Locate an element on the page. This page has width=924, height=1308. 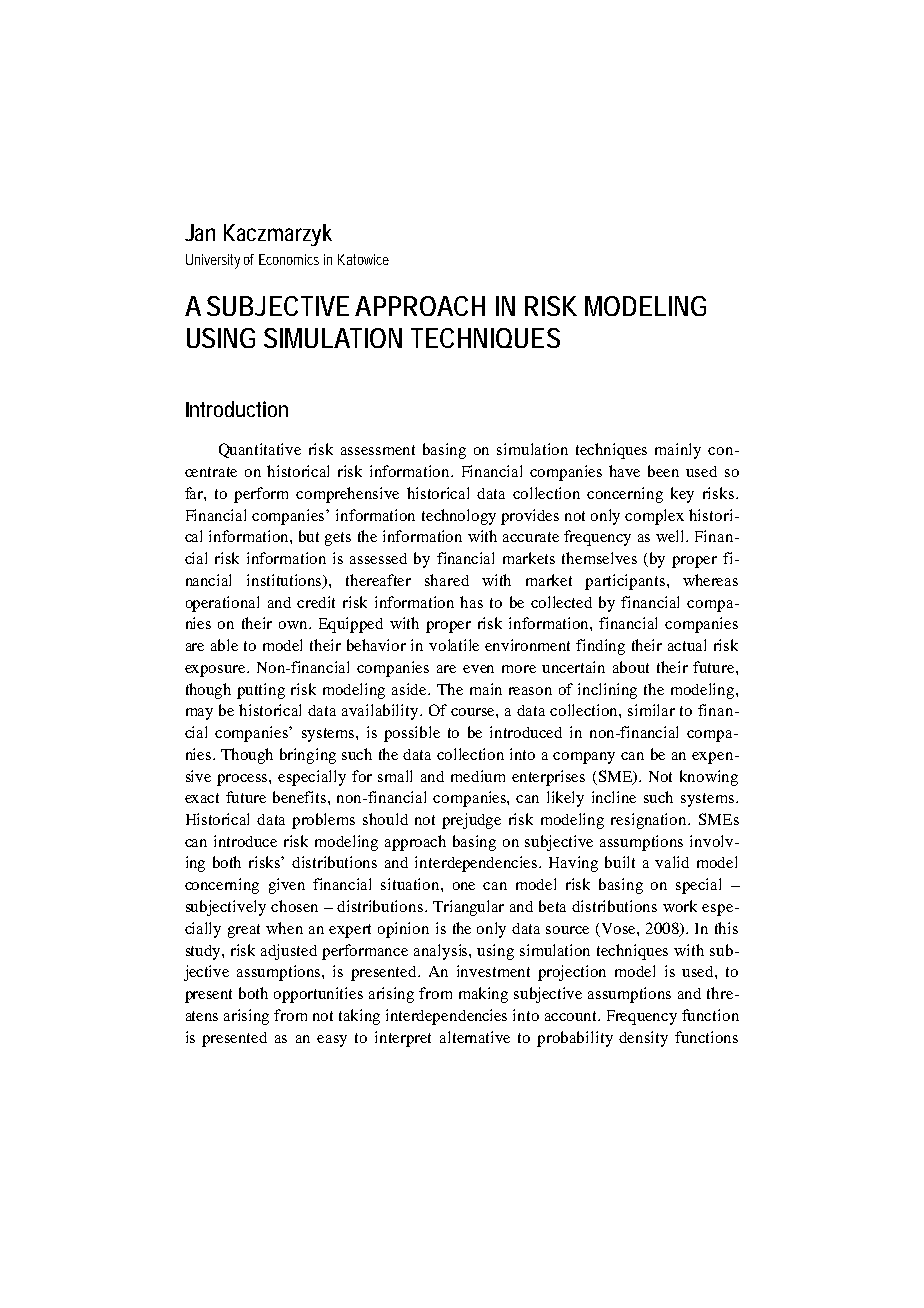
assessment is located at coordinates (378, 450).
